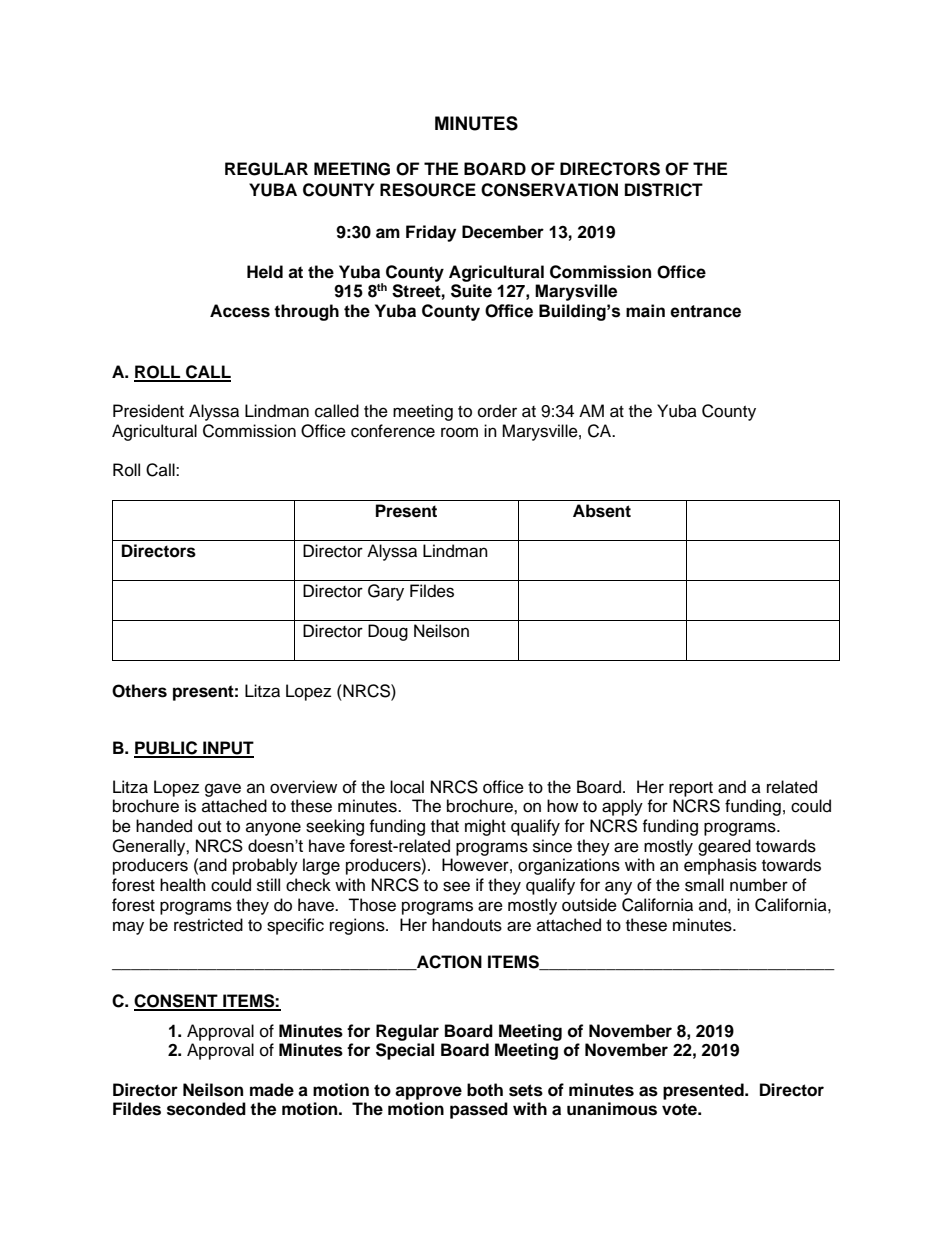 Image resolution: width=952 pixels, height=1233 pixels. What do you see at coordinates (428, 1093) in the page?
I see `approve` at bounding box center [428, 1093].
